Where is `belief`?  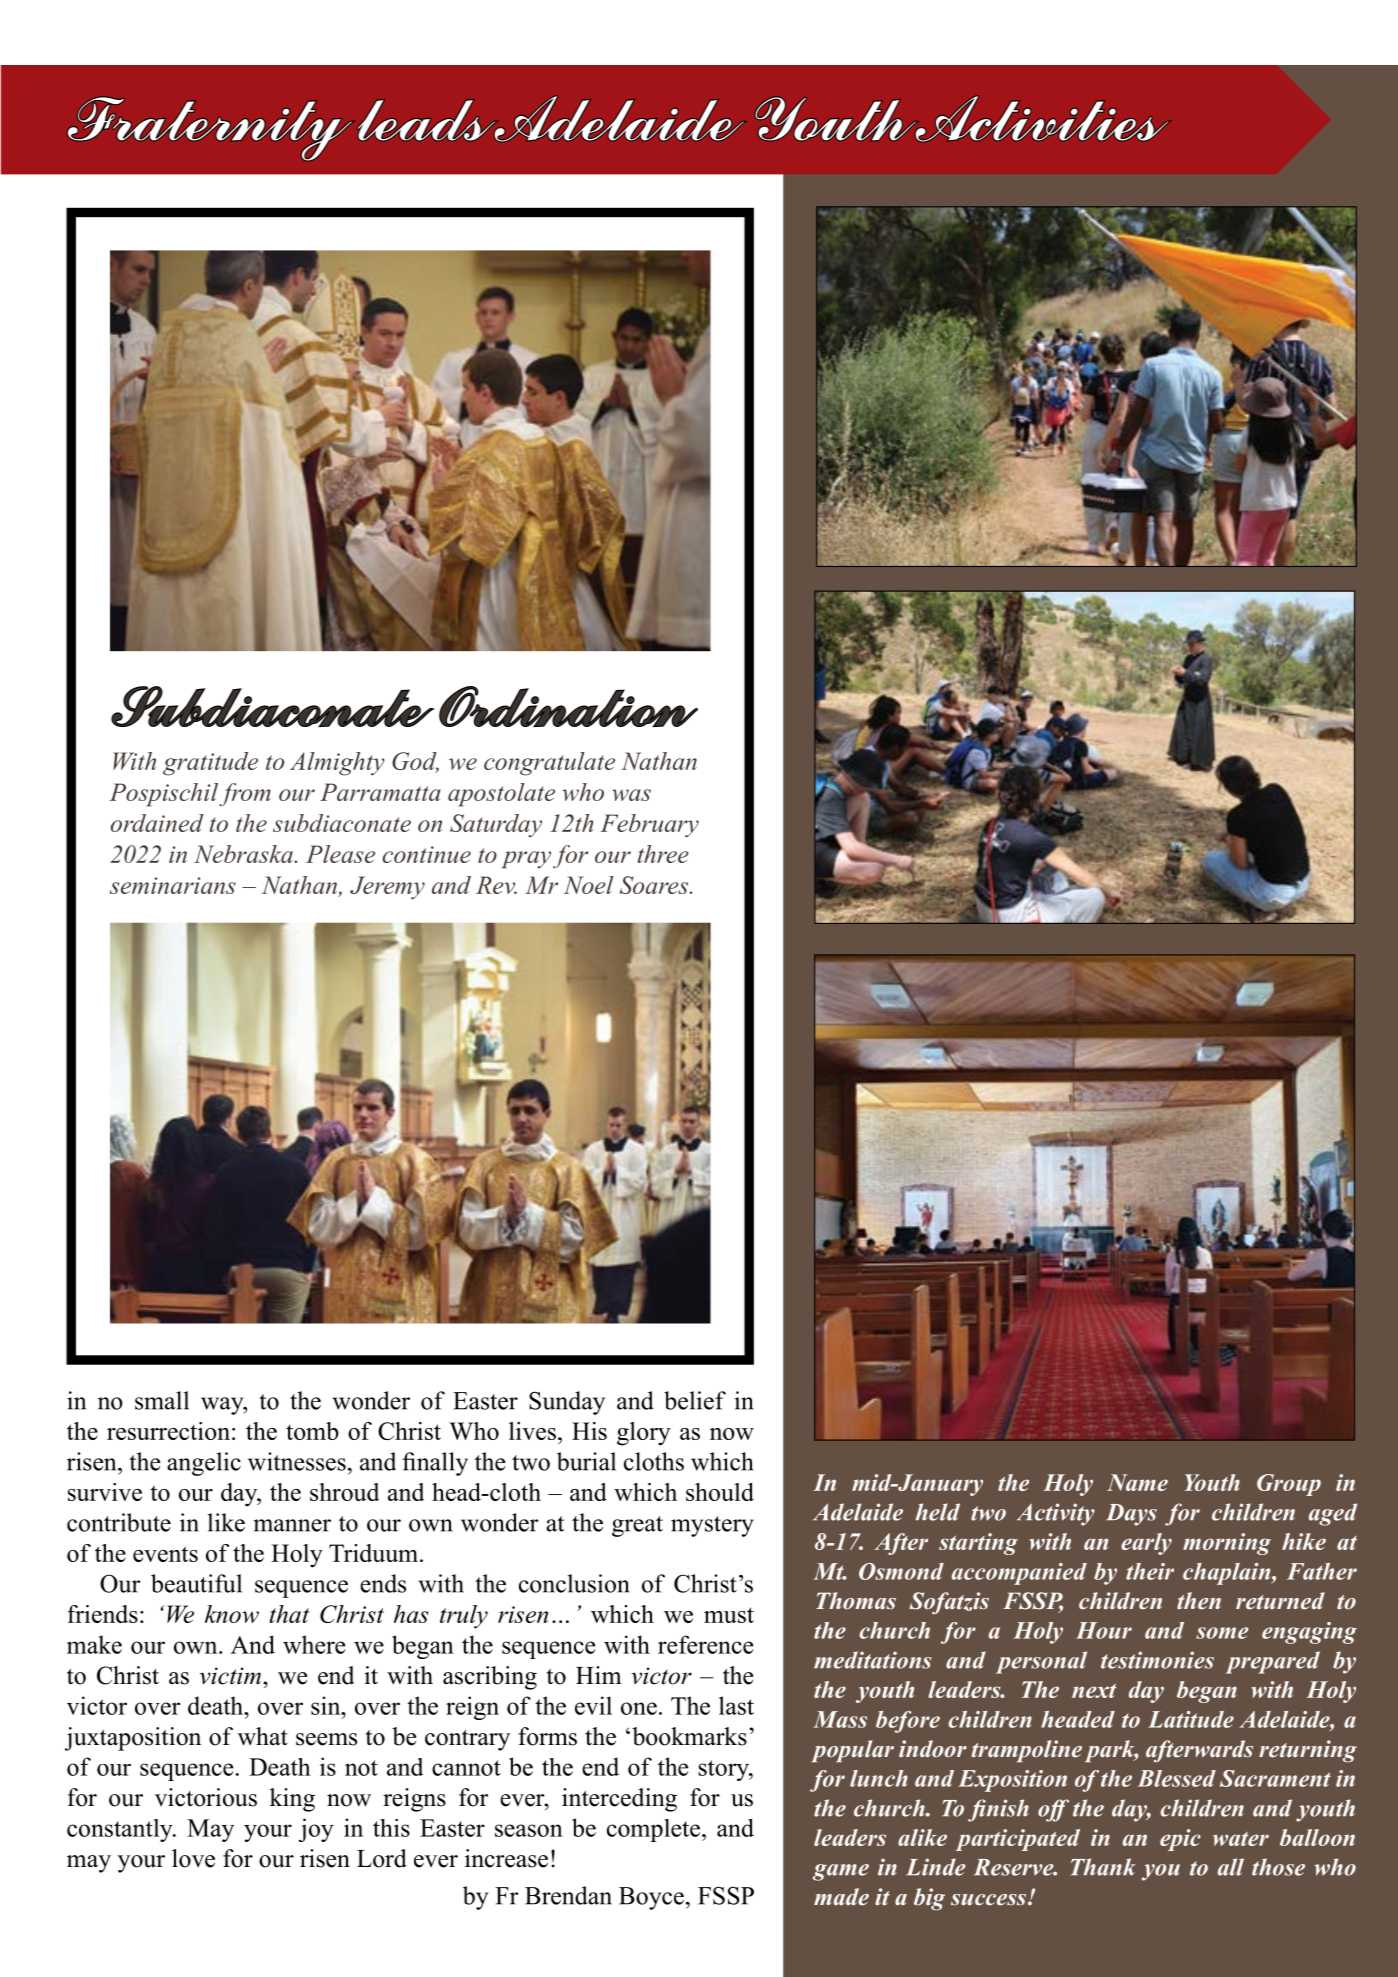
belief is located at coordinates (695, 1400).
